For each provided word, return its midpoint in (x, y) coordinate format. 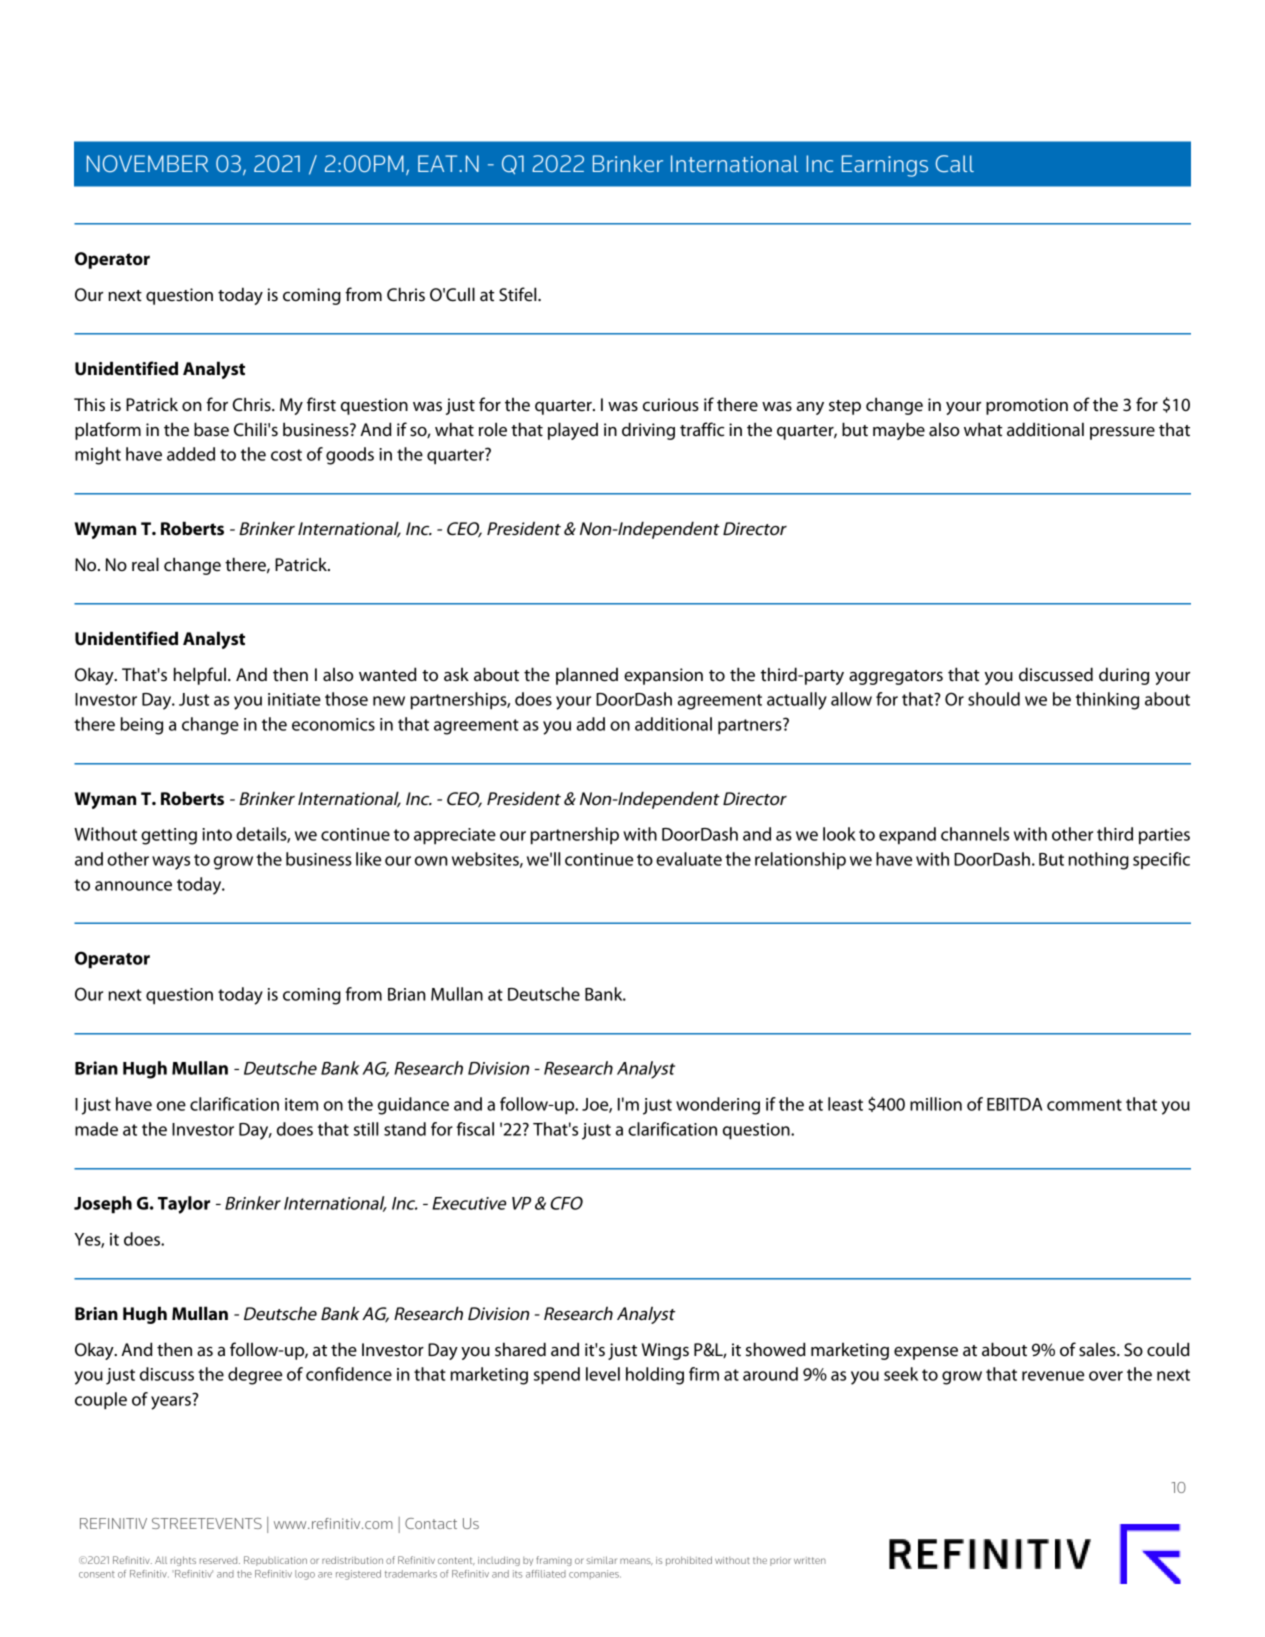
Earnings (885, 166)
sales (1098, 1349)
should (994, 699)
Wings (665, 1351)
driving (648, 431)
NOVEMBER (147, 163)
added (191, 454)
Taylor (184, 1205)
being (141, 726)
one (171, 1106)
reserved (220, 1560)
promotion (1027, 406)
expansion (663, 676)
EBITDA (1015, 1104)
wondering (718, 1106)
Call (955, 163)
